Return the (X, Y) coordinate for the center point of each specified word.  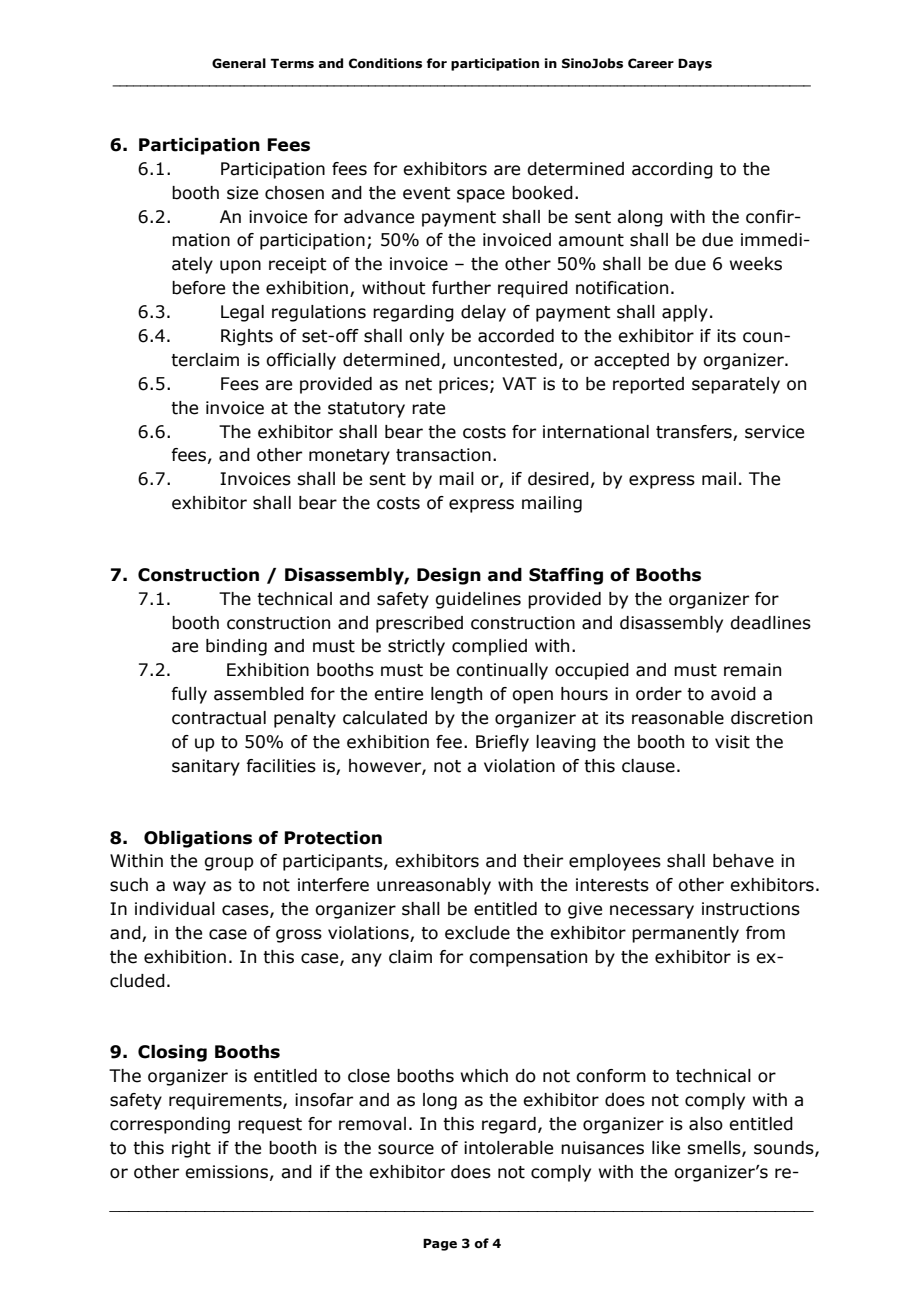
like (666, 1148)
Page (440, 1244)
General (239, 63)
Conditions (385, 63)
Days (695, 64)
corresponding (170, 1125)
